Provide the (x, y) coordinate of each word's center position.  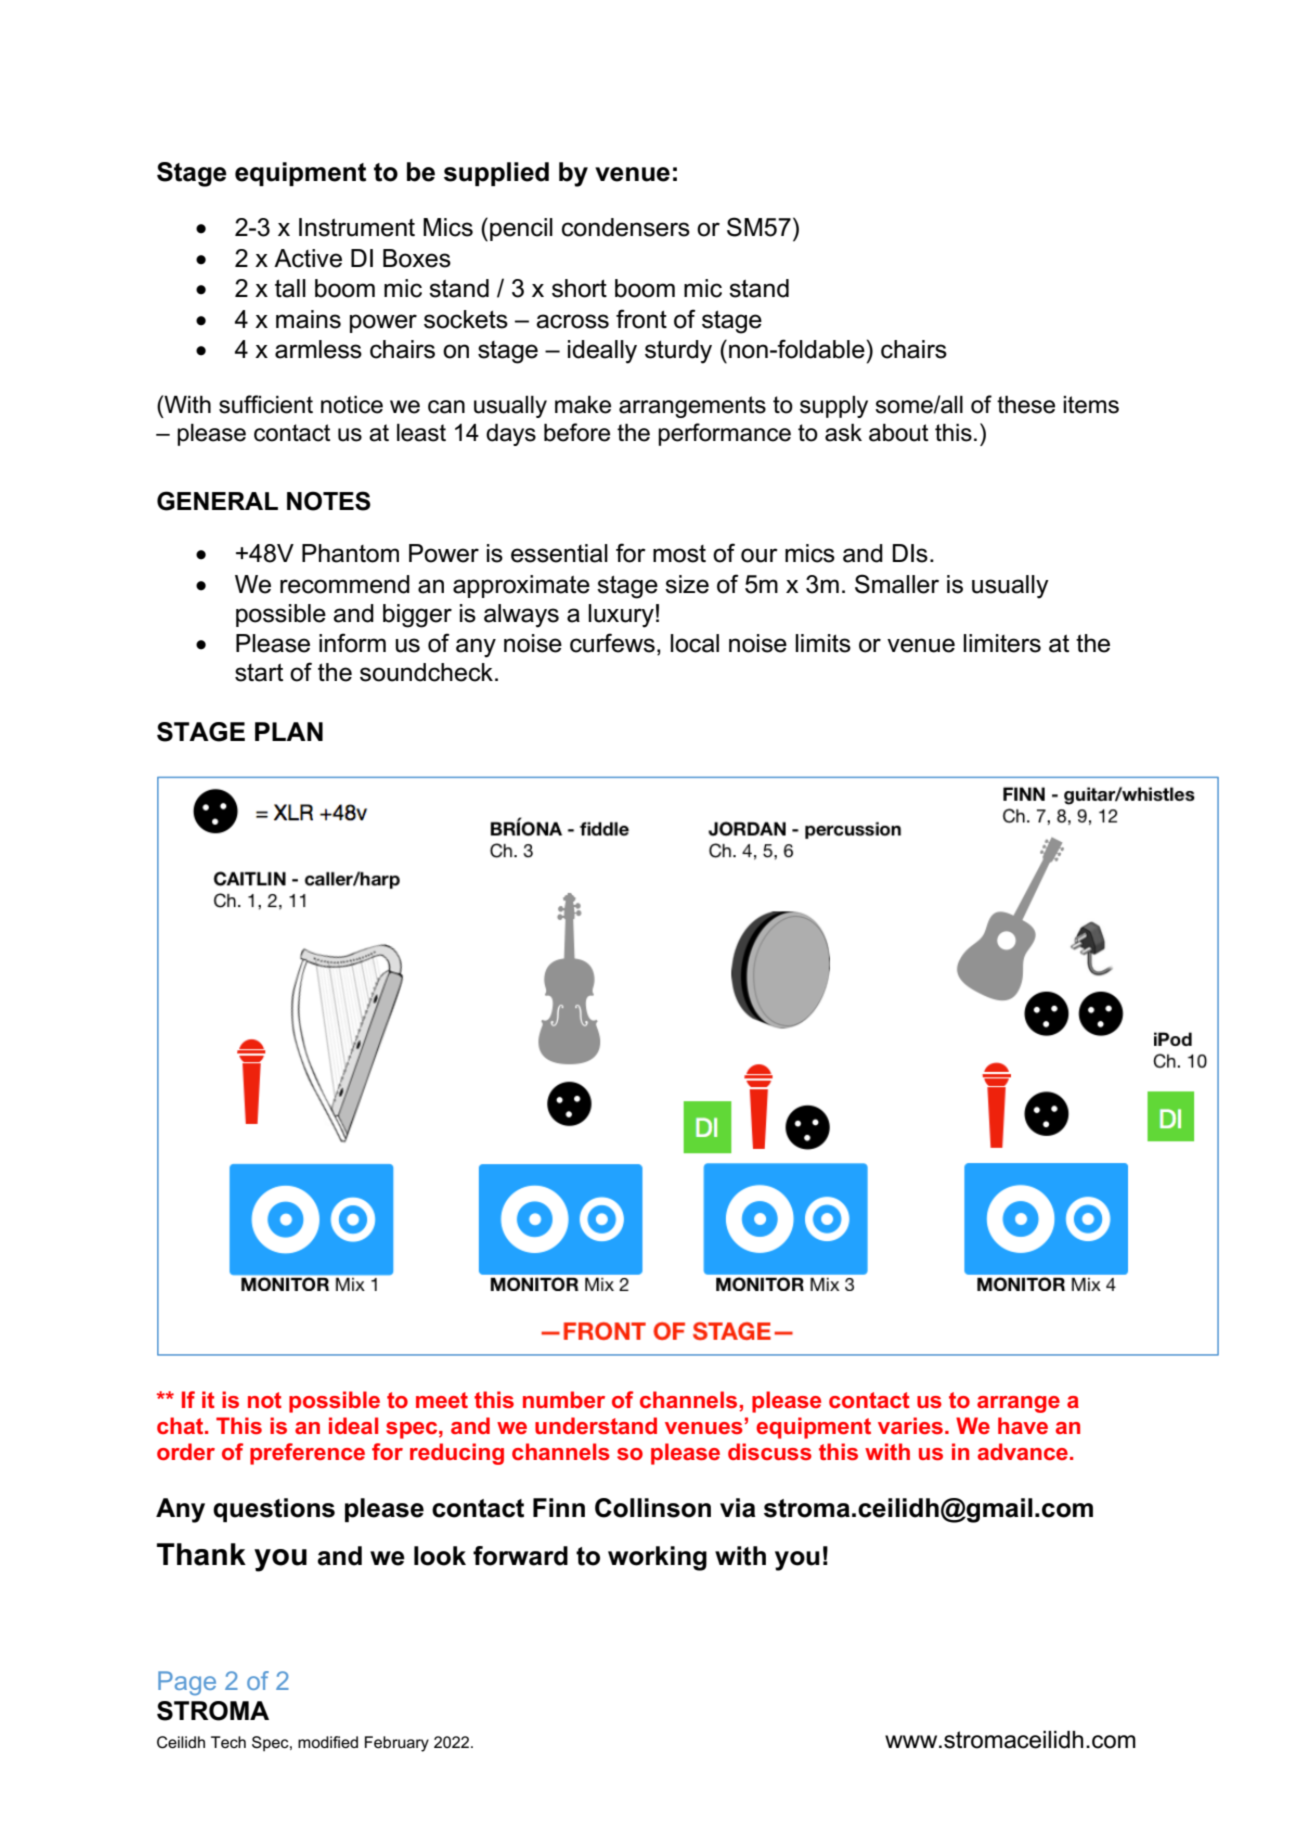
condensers (626, 227)
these (1026, 404)
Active (308, 258)
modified (328, 1742)
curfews (612, 643)
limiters (1002, 643)
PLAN (289, 731)
